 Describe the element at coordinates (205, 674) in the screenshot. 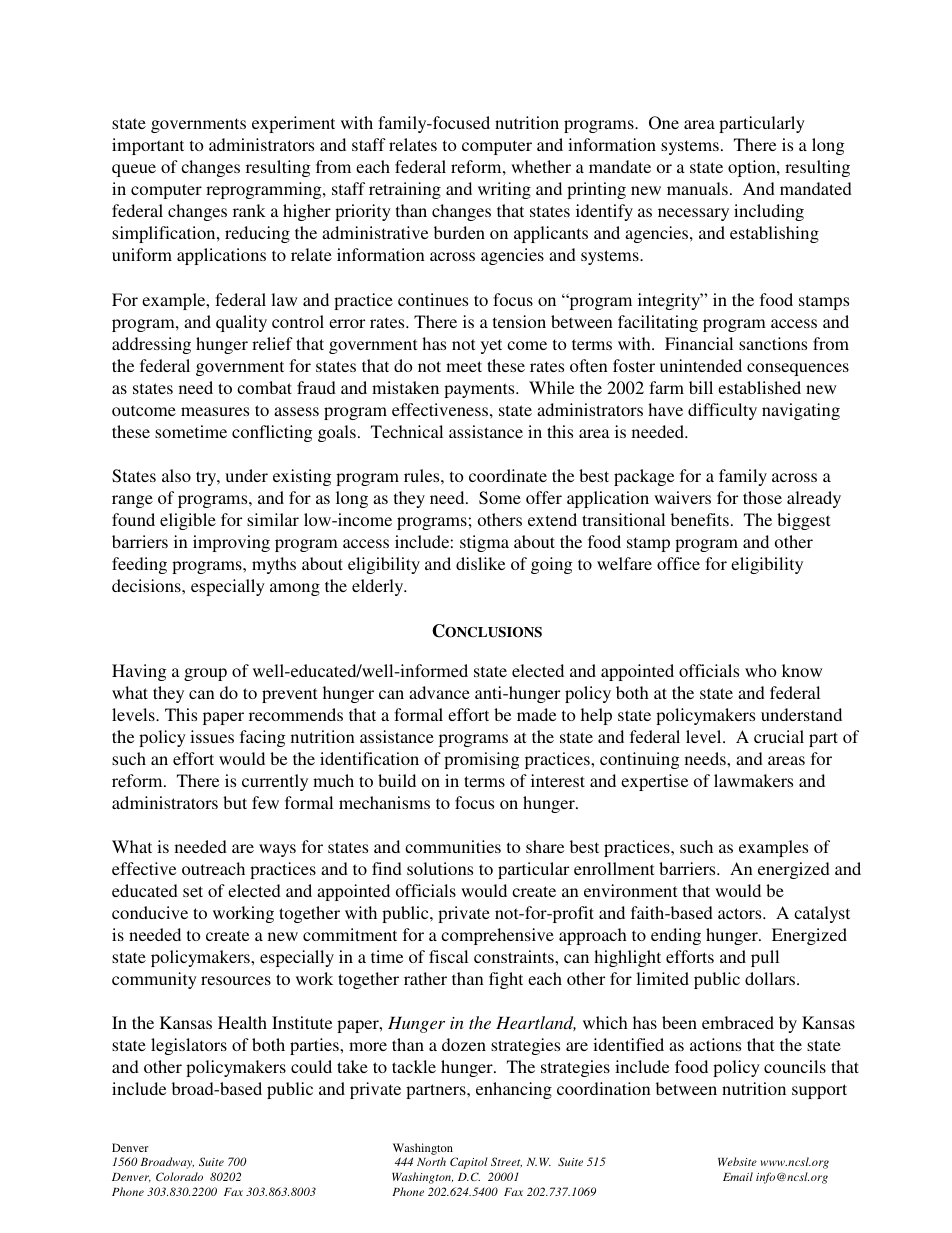

I see `group` at that location.
